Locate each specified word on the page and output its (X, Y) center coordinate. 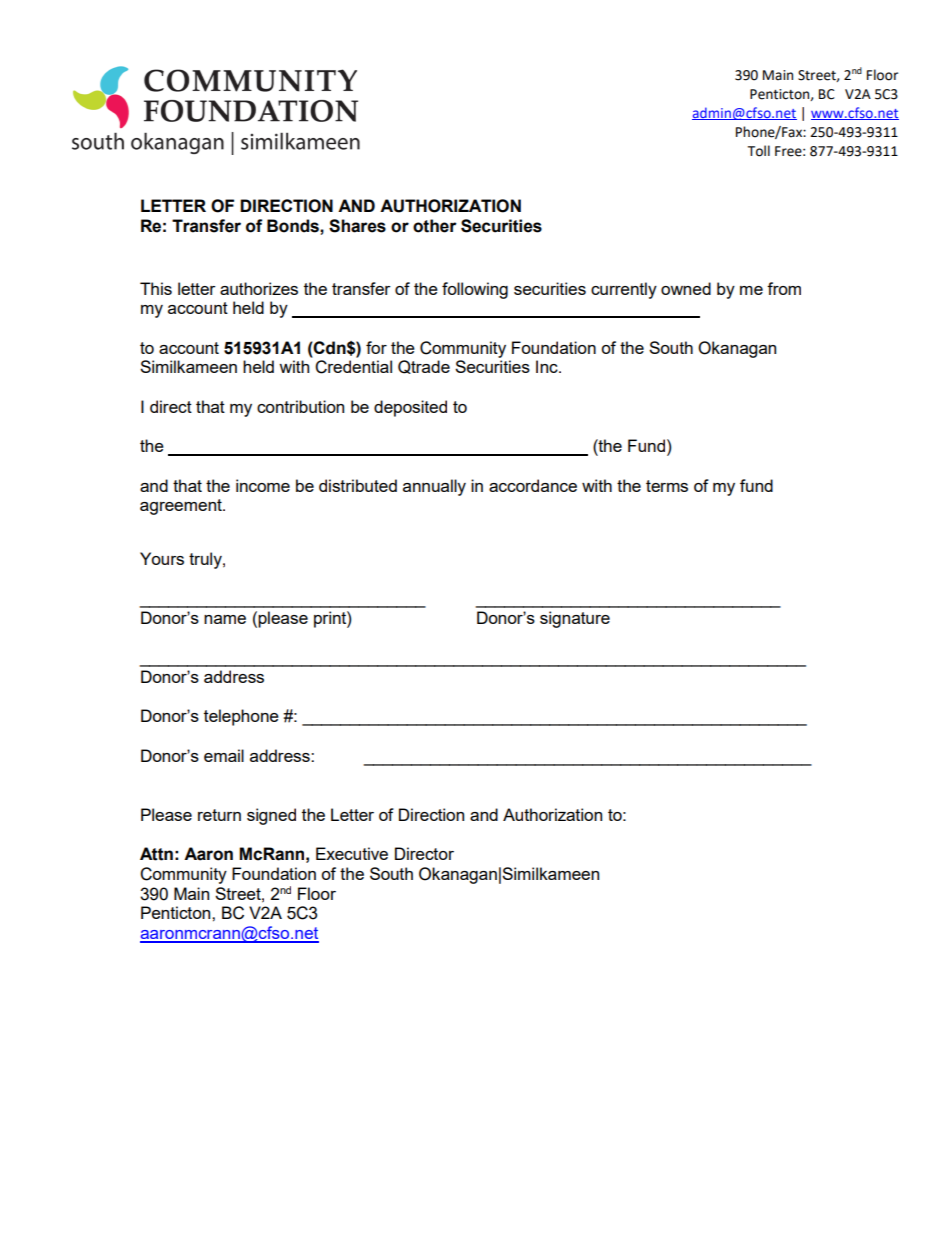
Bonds (294, 226)
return (219, 815)
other (435, 226)
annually (434, 487)
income (263, 485)
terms (667, 486)
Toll (759, 151)
